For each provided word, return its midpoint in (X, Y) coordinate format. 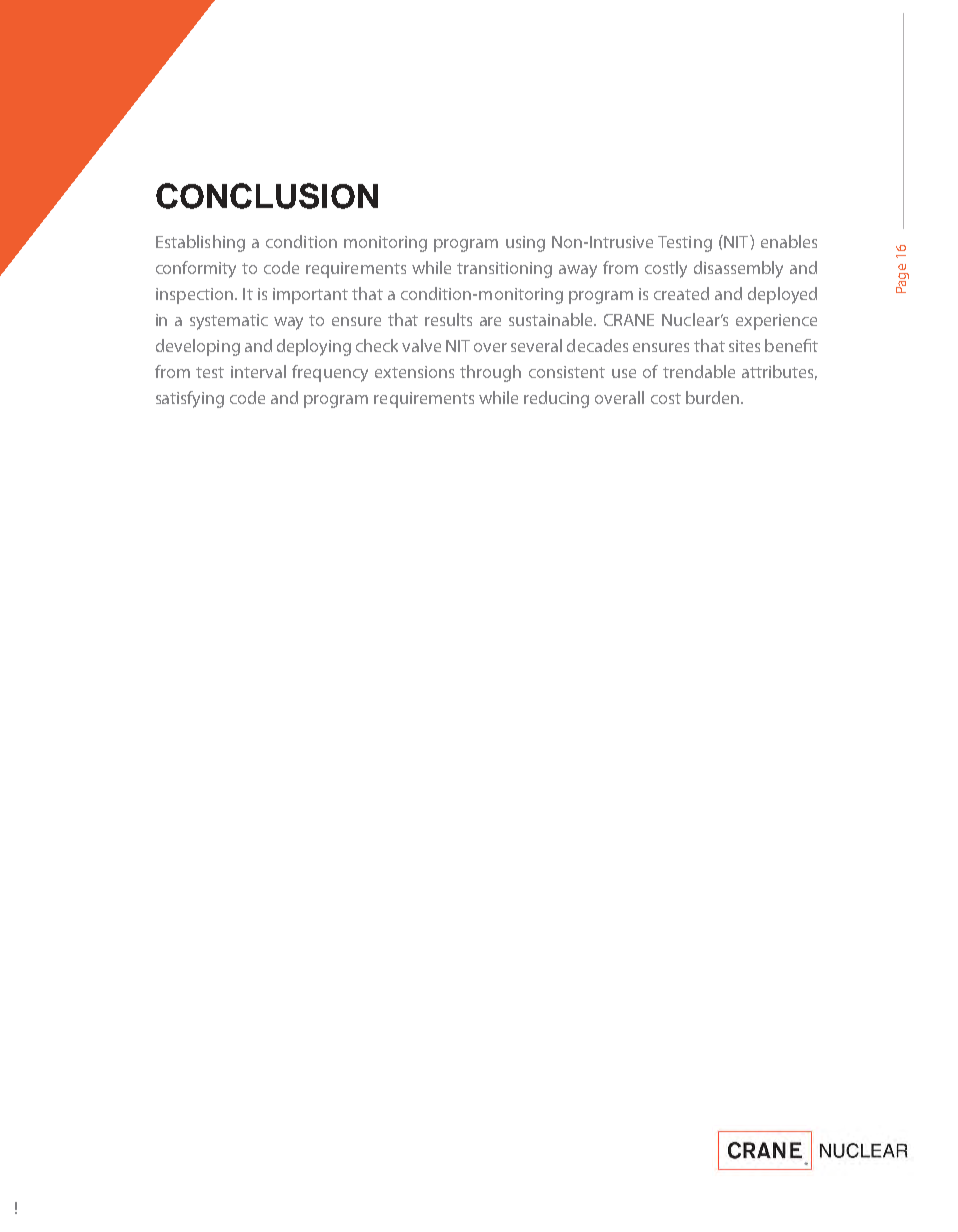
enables (789, 241)
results (448, 319)
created (681, 293)
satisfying (190, 399)
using (525, 244)
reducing (556, 399)
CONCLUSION (267, 196)
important (310, 296)
